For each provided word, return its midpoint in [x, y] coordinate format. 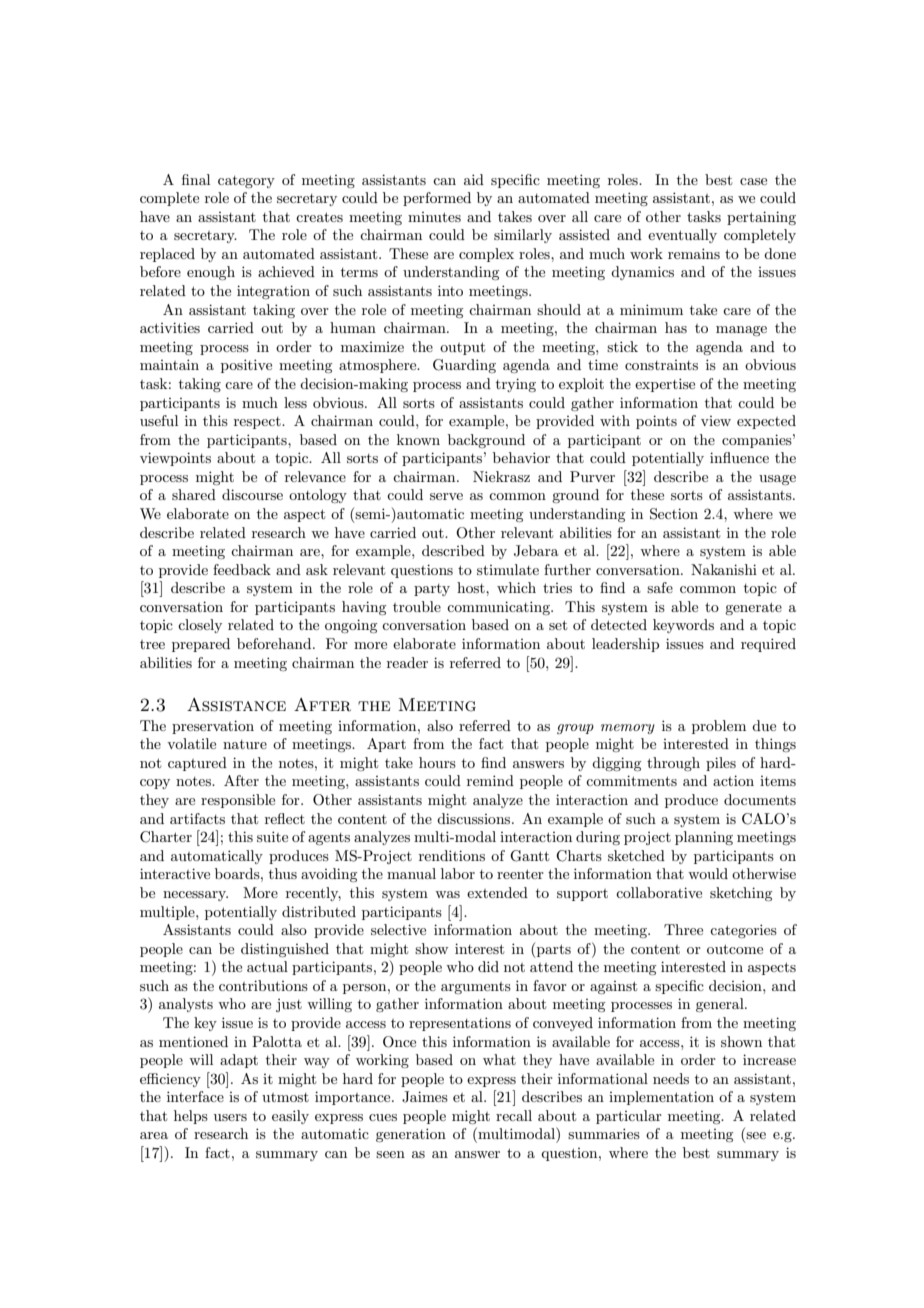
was [447, 894]
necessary [195, 896]
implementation [661, 1098]
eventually [682, 236]
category [246, 182]
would [708, 873]
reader [407, 662]
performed [437, 199]
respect [258, 423]
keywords [683, 626]
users [230, 1117]
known [418, 439]
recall [514, 1115]
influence [739, 457]
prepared [201, 645]
